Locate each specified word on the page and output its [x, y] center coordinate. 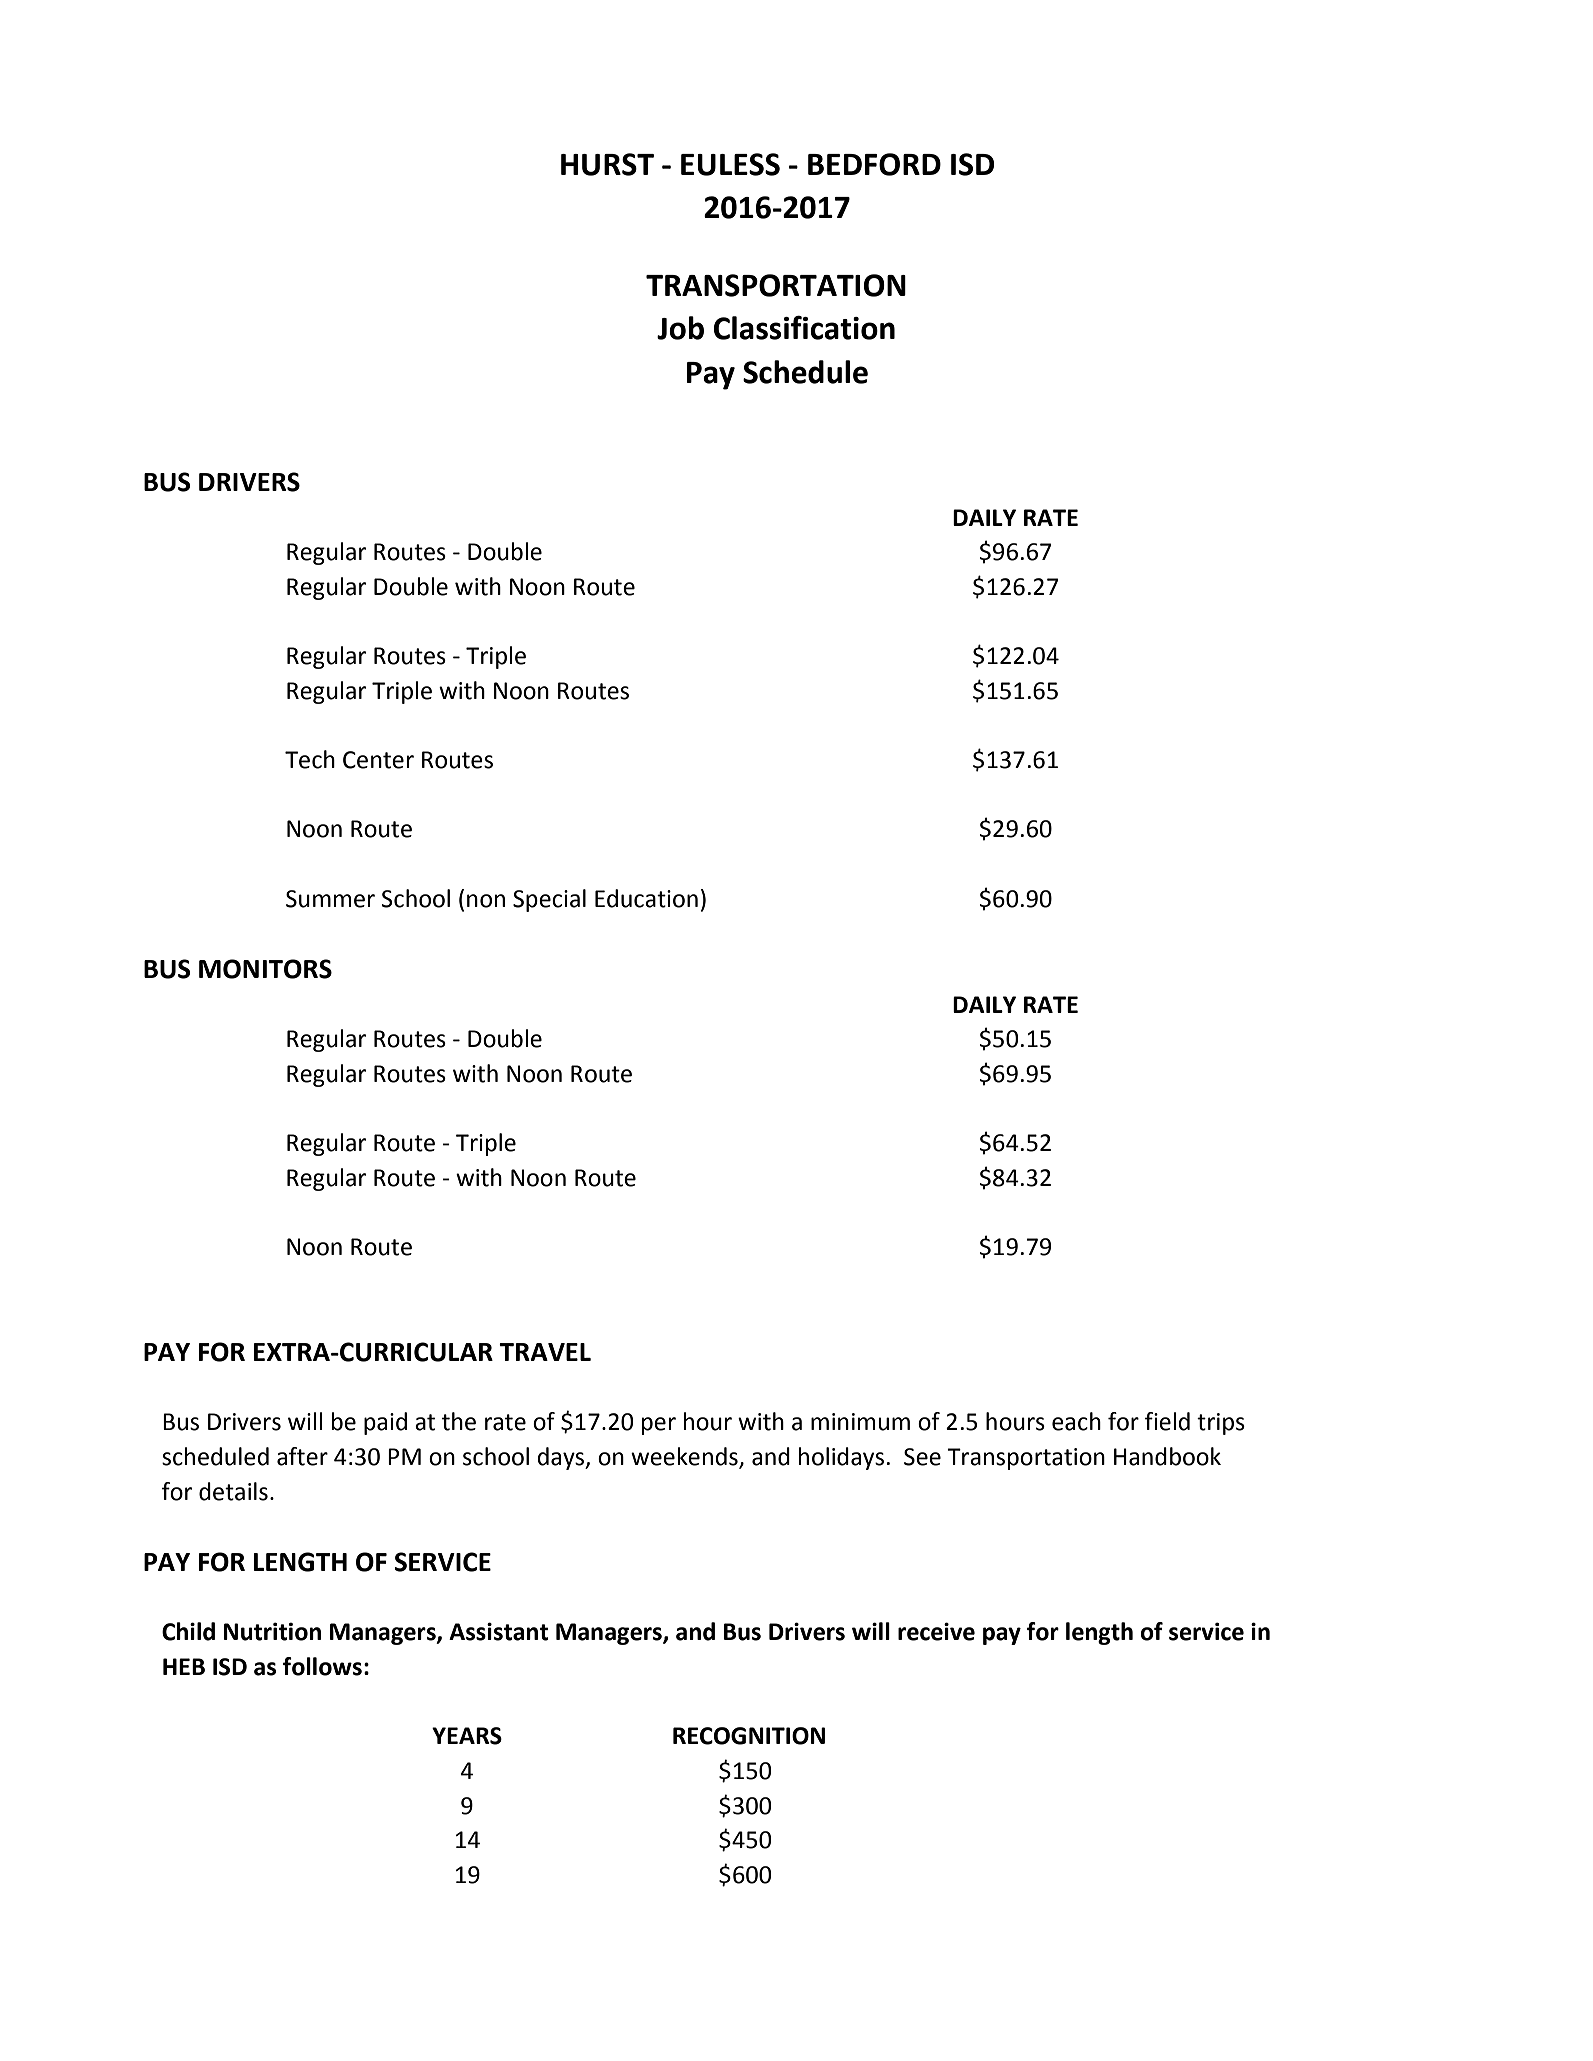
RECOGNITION [749, 1736]
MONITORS [265, 969]
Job [680, 328]
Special [549, 900]
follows [322, 1666]
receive [936, 1631]
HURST [607, 164]
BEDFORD [874, 164]
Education [646, 898]
